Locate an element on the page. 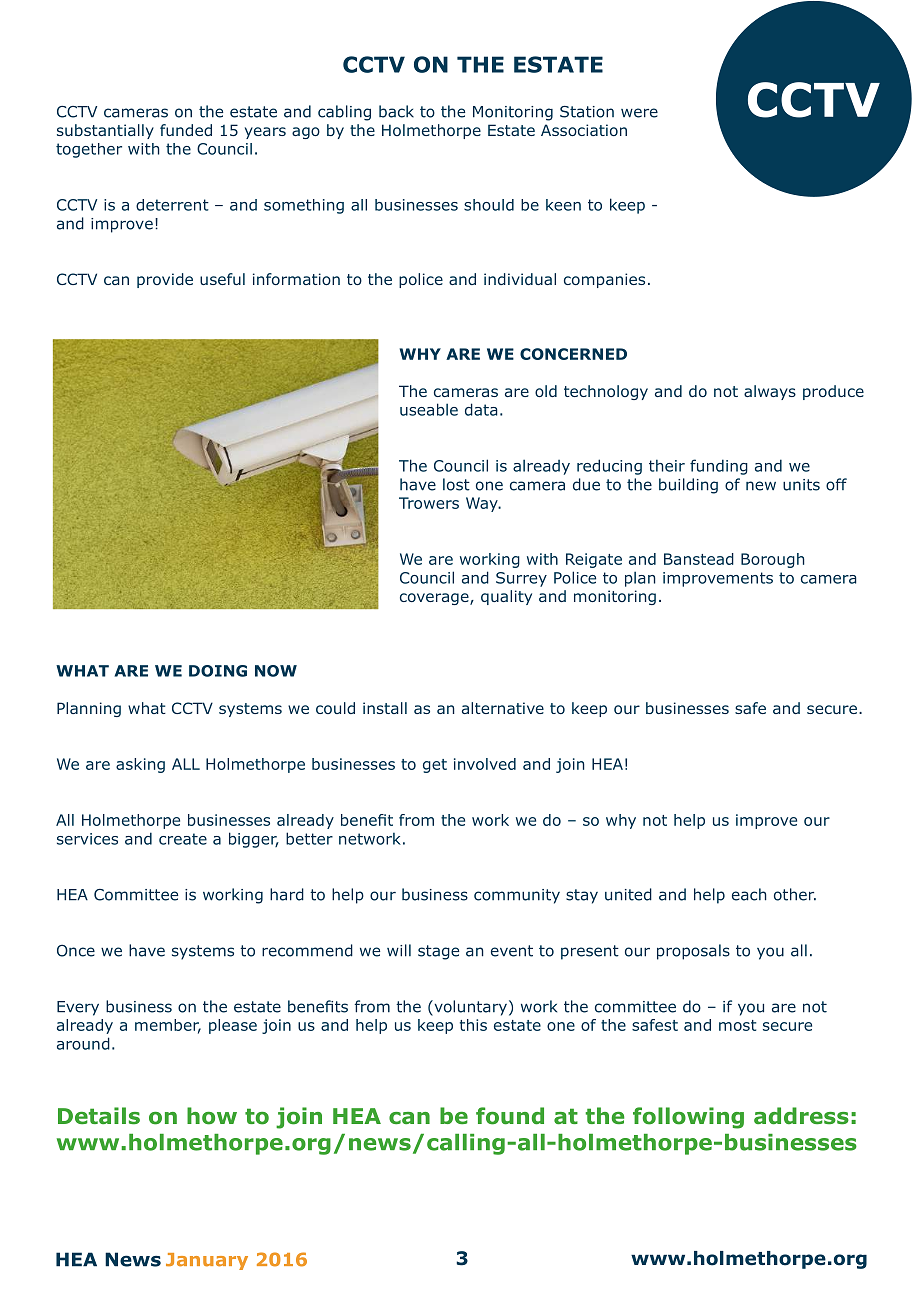 This document has height=1308, width=924. January is located at coordinates (207, 1261).
